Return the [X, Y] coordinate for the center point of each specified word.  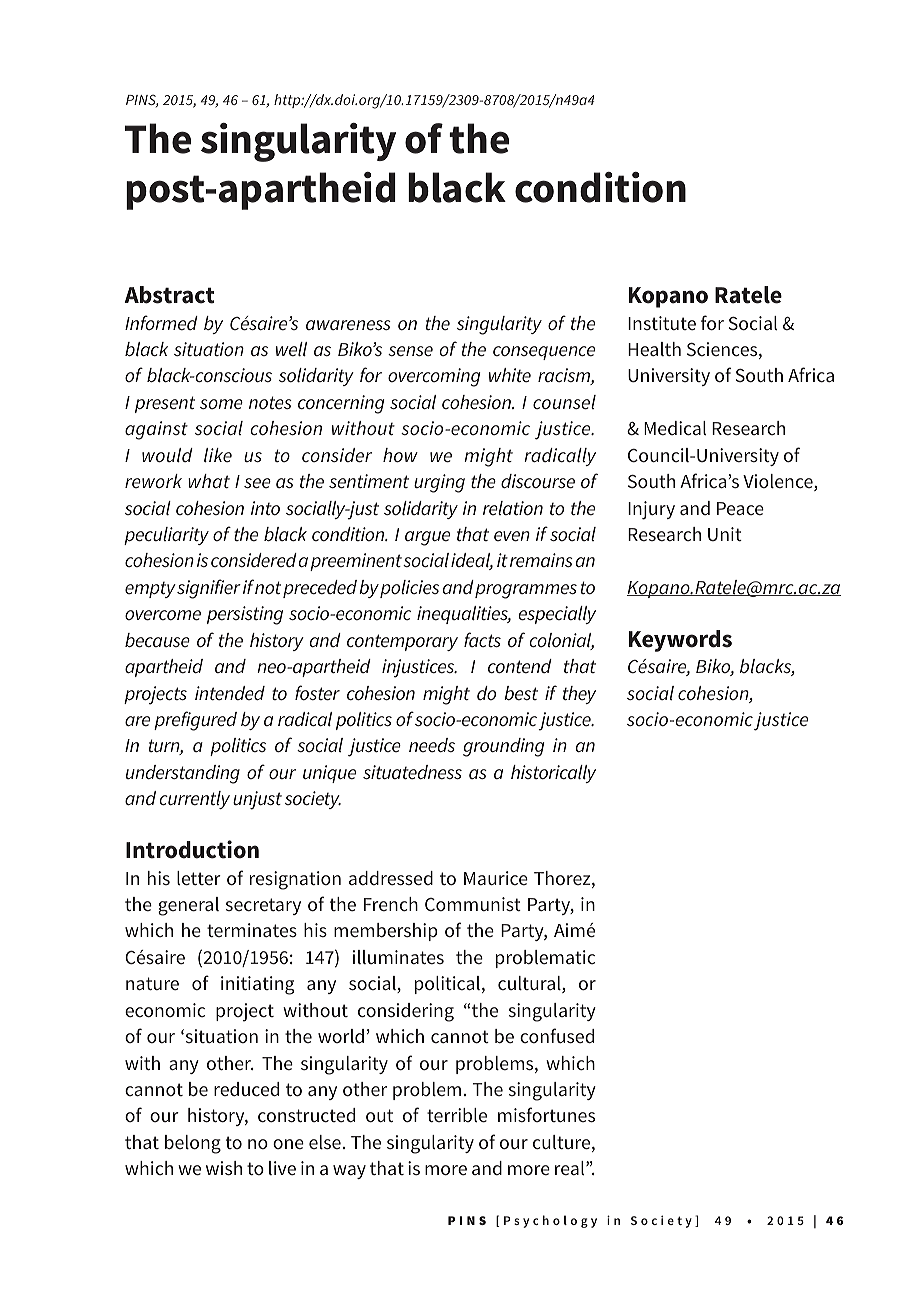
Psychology [550, 1221]
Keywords [680, 641]
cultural [530, 984]
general [188, 906]
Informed [161, 322]
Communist [473, 904]
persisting [245, 615]
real [571, 1168]
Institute [662, 323]
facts [482, 639]
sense [410, 351]
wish [224, 1168]
